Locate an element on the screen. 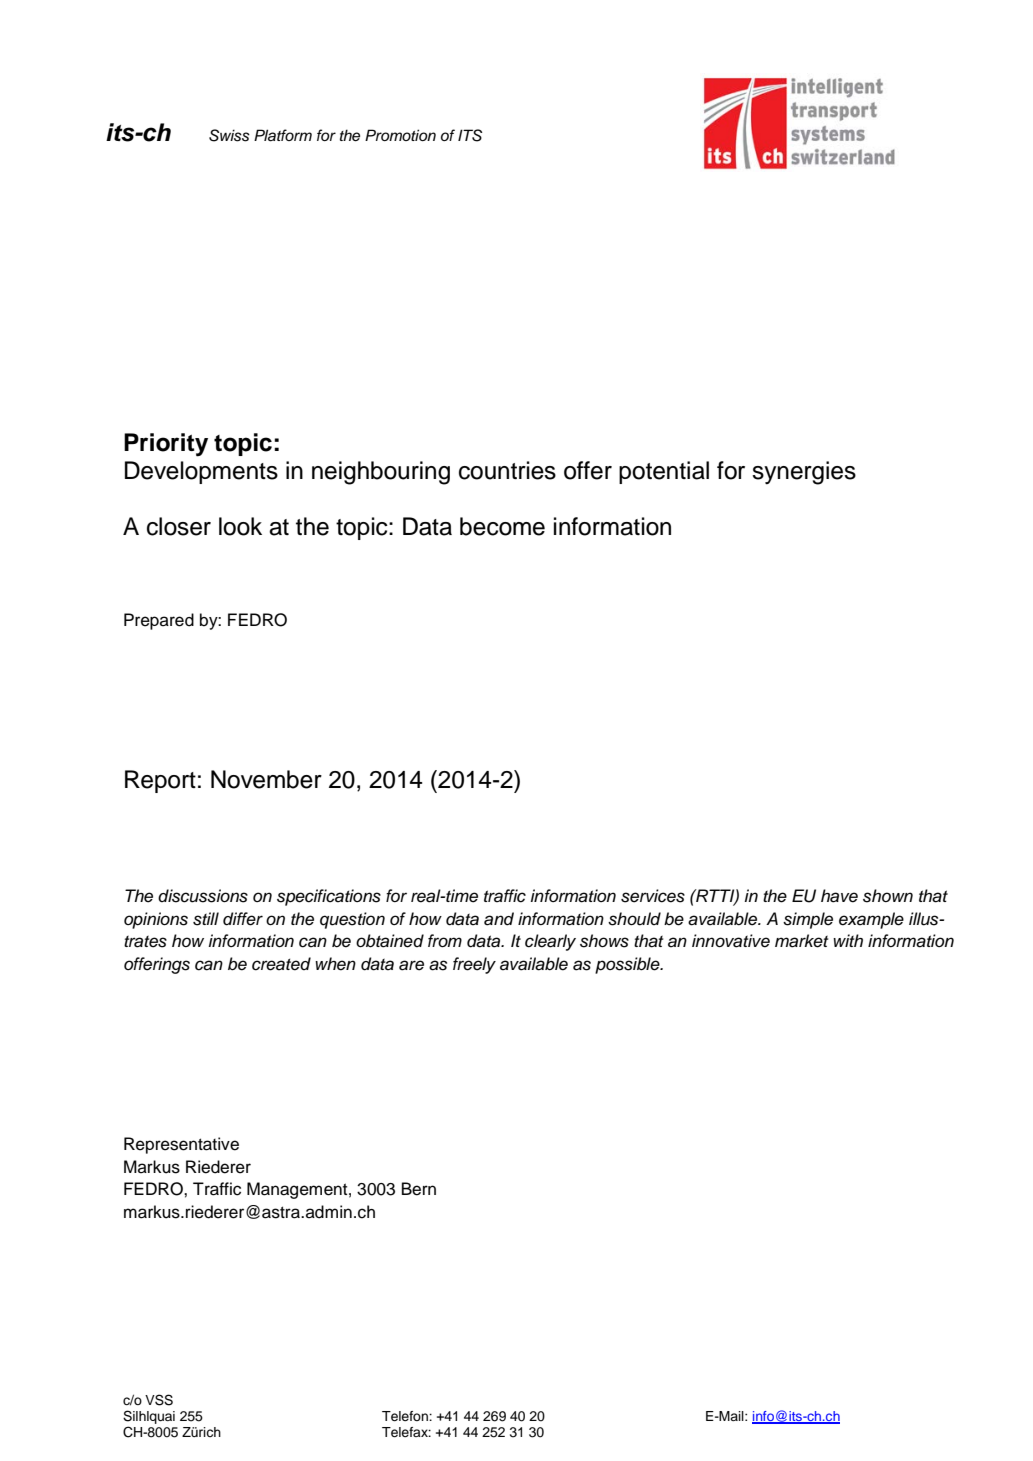 The image size is (1033, 1461). potential is located at coordinates (664, 472).
